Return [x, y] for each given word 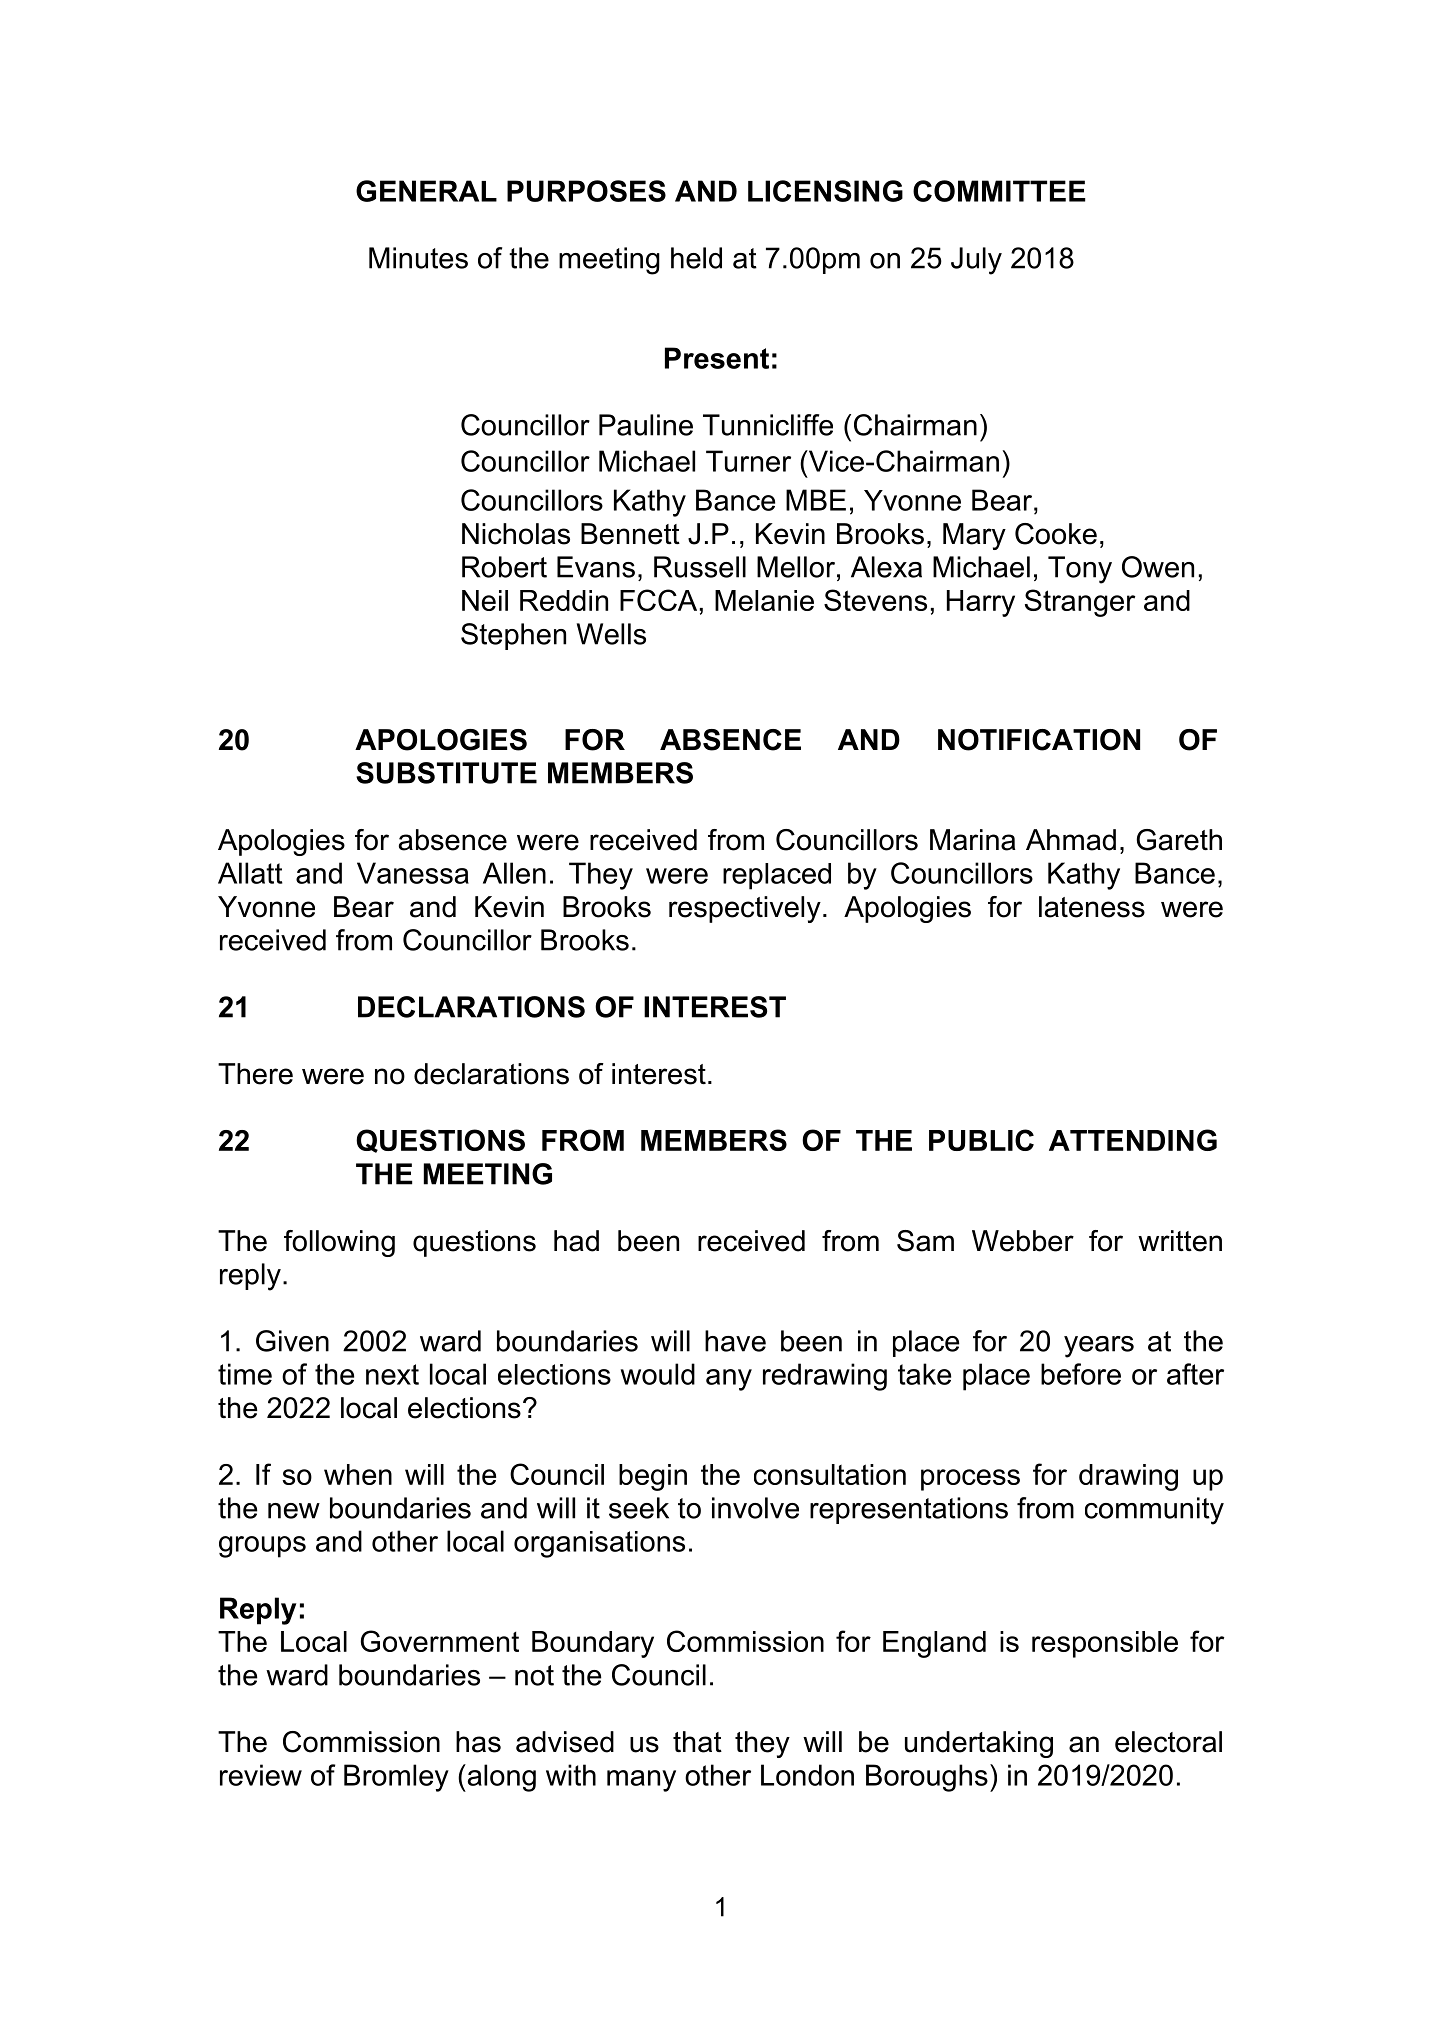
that [697, 1742]
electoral [1168, 1742]
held [696, 258]
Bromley [396, 1778]
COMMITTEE [999, 191]
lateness [1092, 907]
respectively [745, 909]
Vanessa [413, 873]
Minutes [418, 258]
